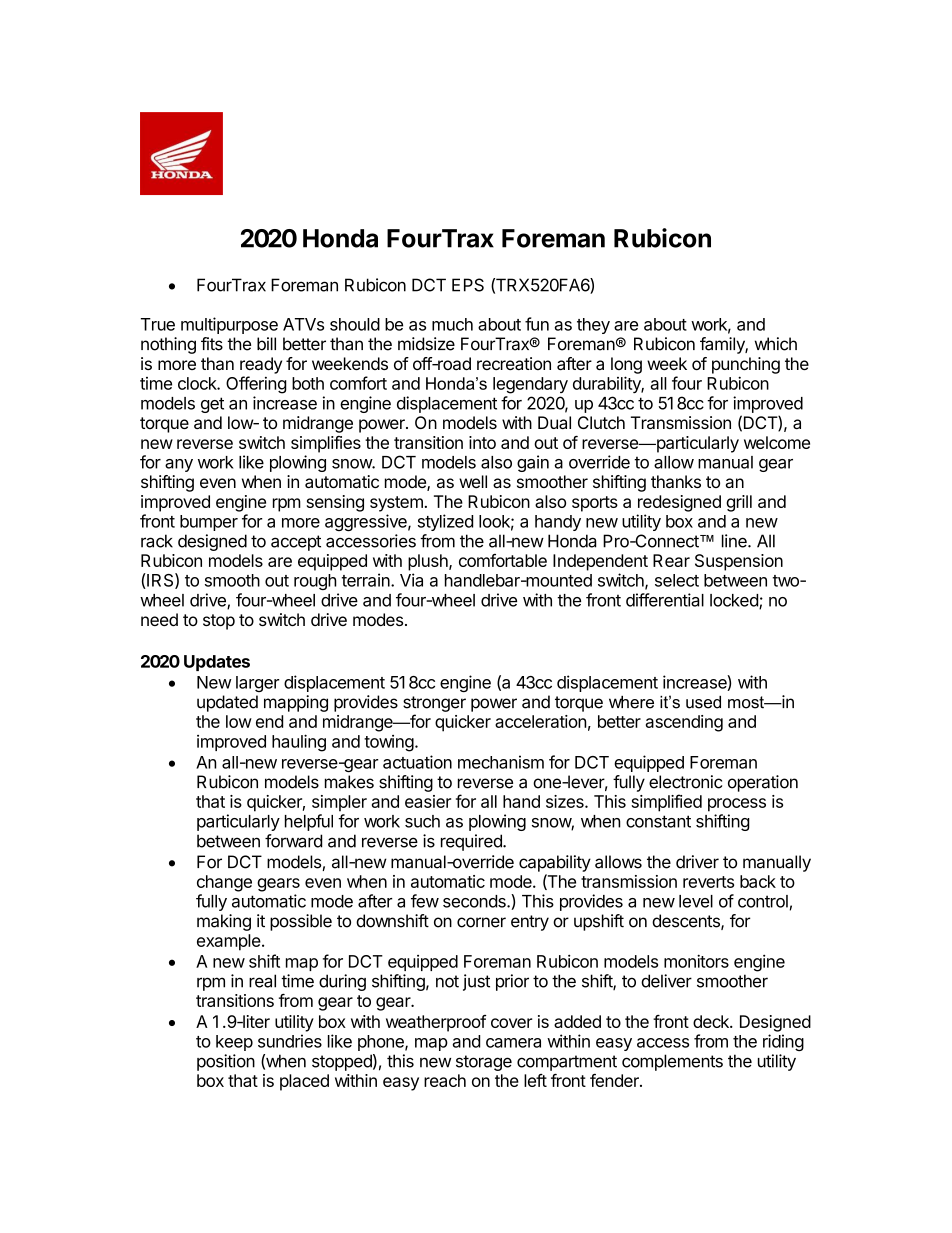 This document has height=1233, width=952. I want to click on which, so click(776, 344).
